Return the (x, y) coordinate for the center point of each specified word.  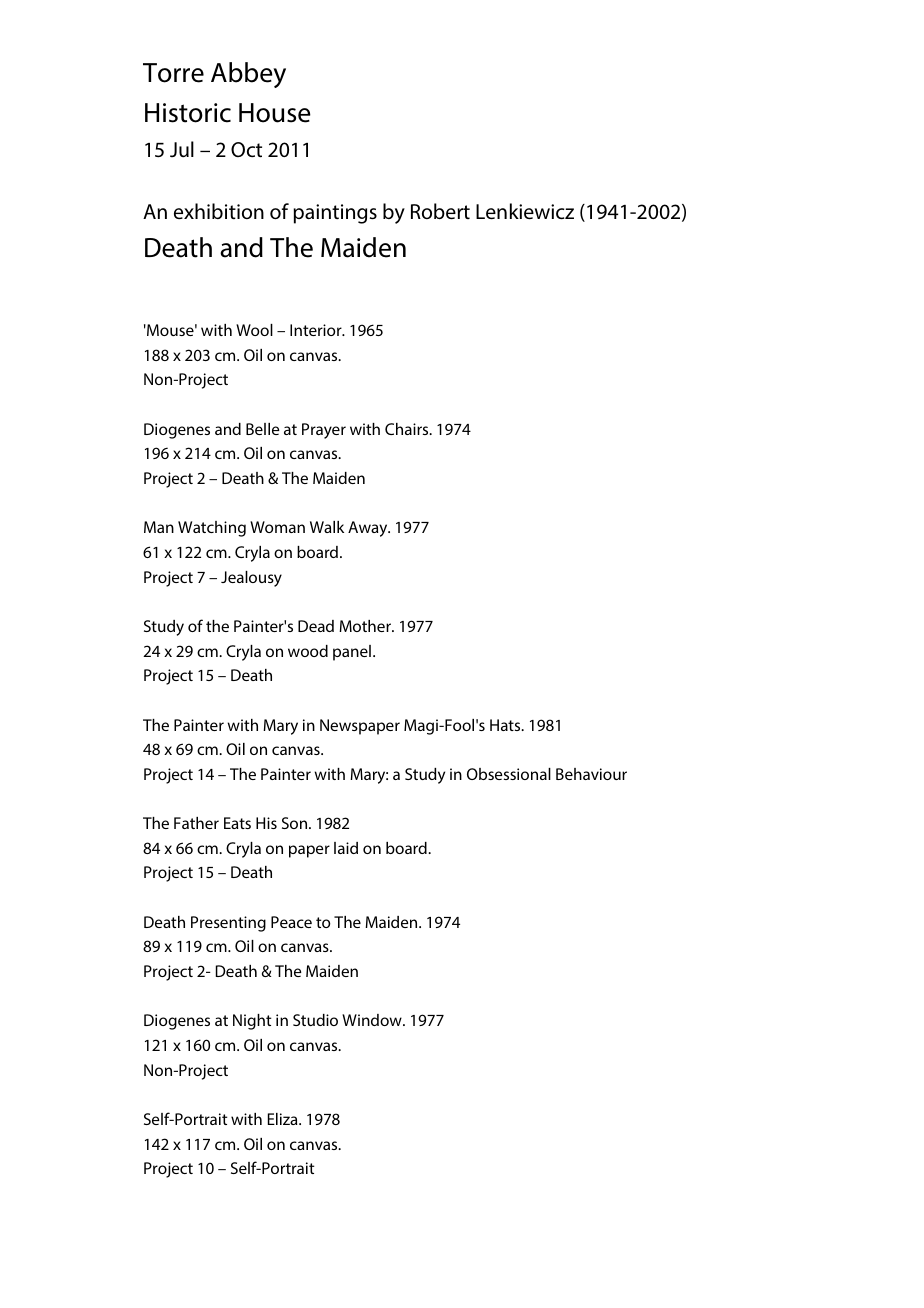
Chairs (408, 429)
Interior (317, 330)
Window (373, 1020)
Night (252, 1022)
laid (346, 848)
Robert (440, 211)
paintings (335, 214)
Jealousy (251, 579)
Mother (366, 626)
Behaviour (591, 774)
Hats (506, 725)
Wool (254, 330)
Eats (237, 823)
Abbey (248, 75)
